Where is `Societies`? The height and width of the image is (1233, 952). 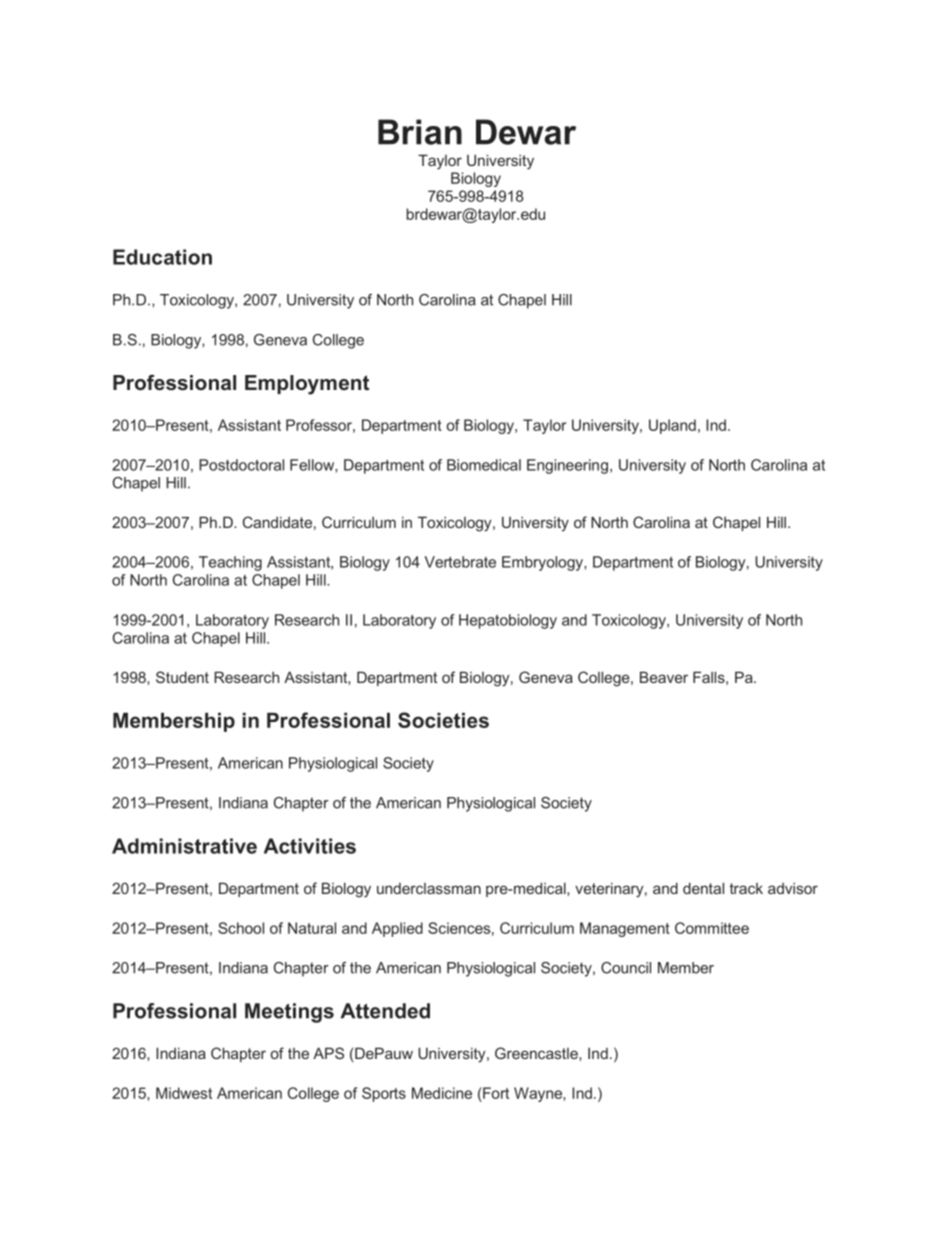 Societies is located at coordinates (443, 720).
